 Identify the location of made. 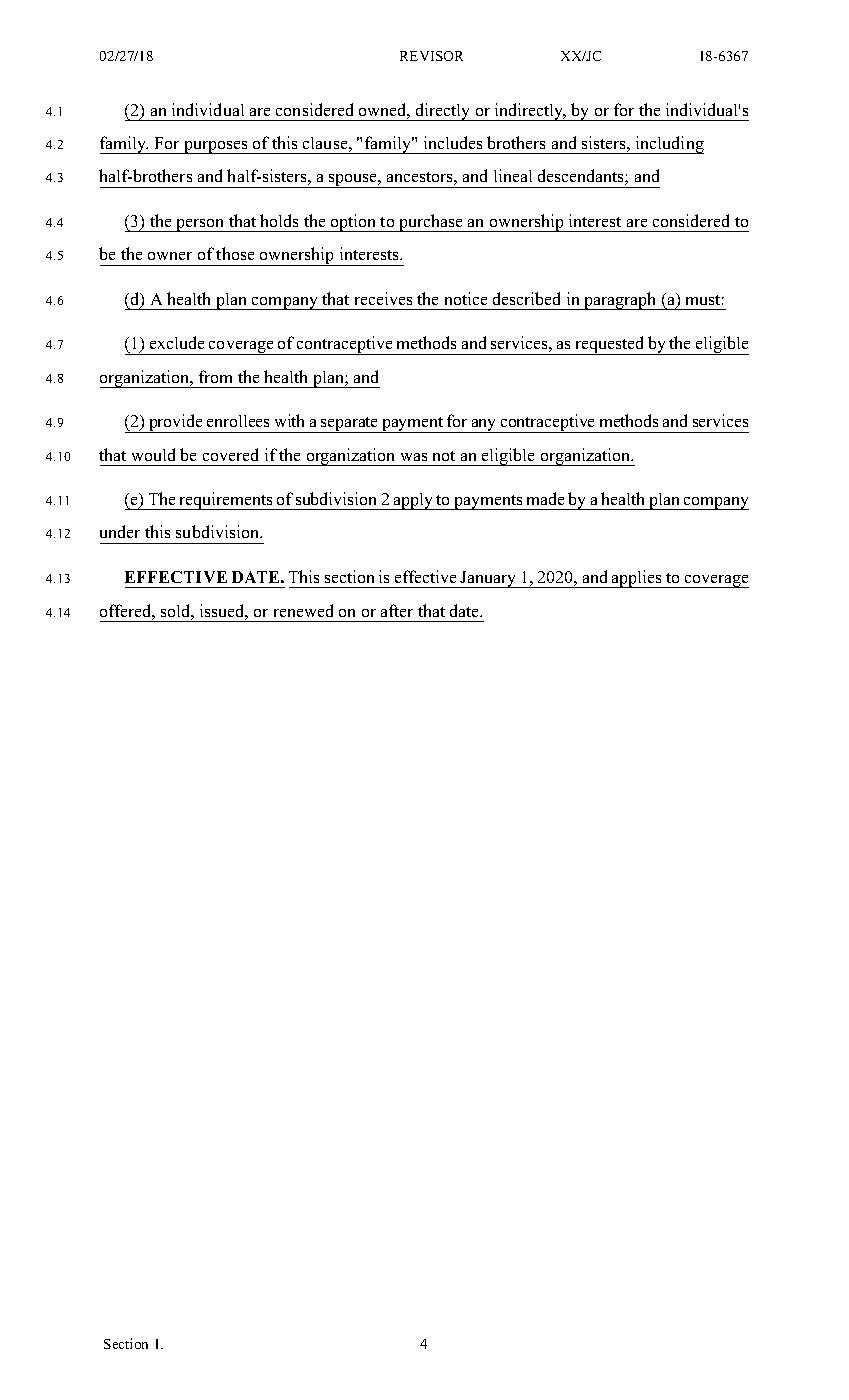
(545, 498).
